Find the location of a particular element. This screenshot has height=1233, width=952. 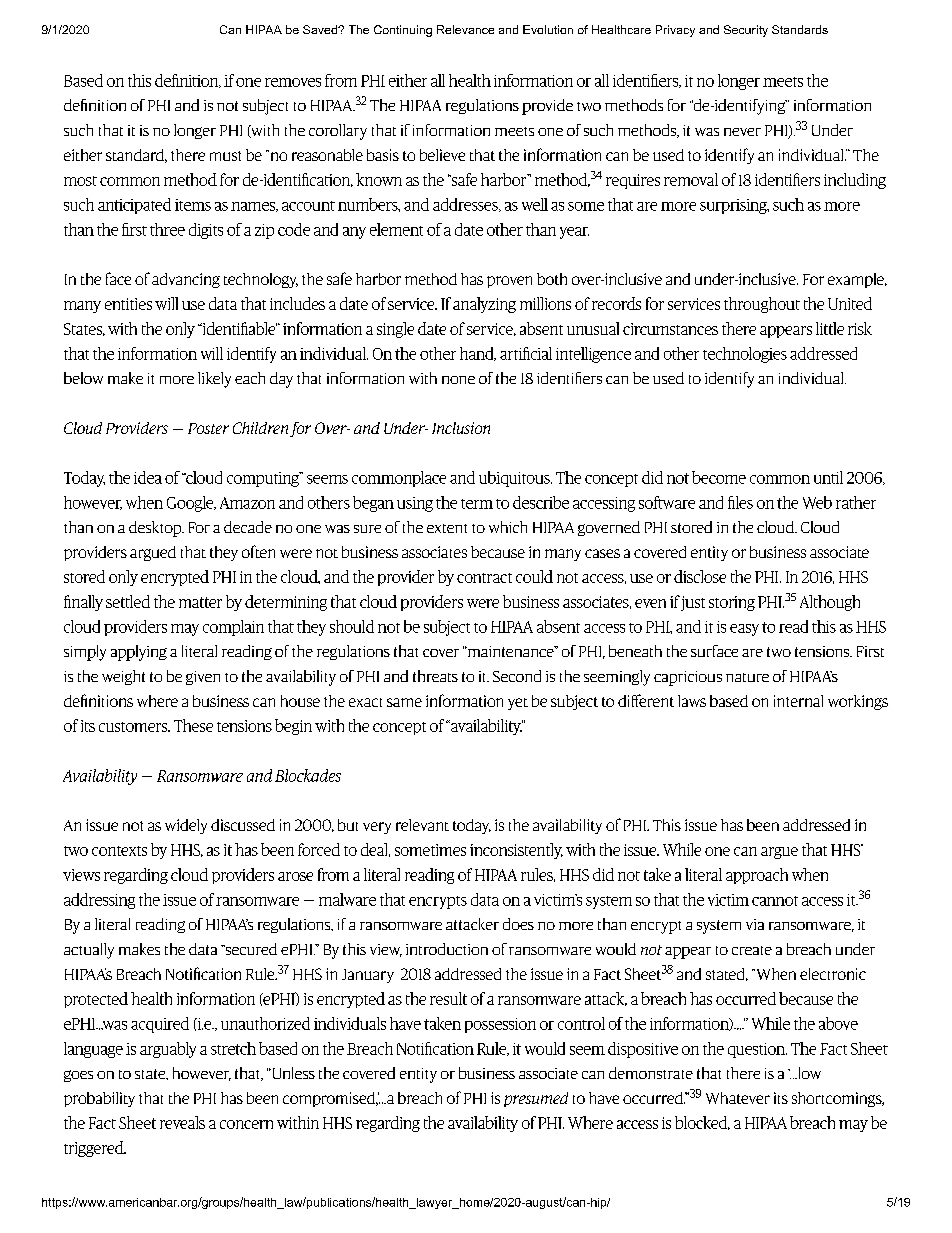

throughout is located at coordinates (762, 305).
